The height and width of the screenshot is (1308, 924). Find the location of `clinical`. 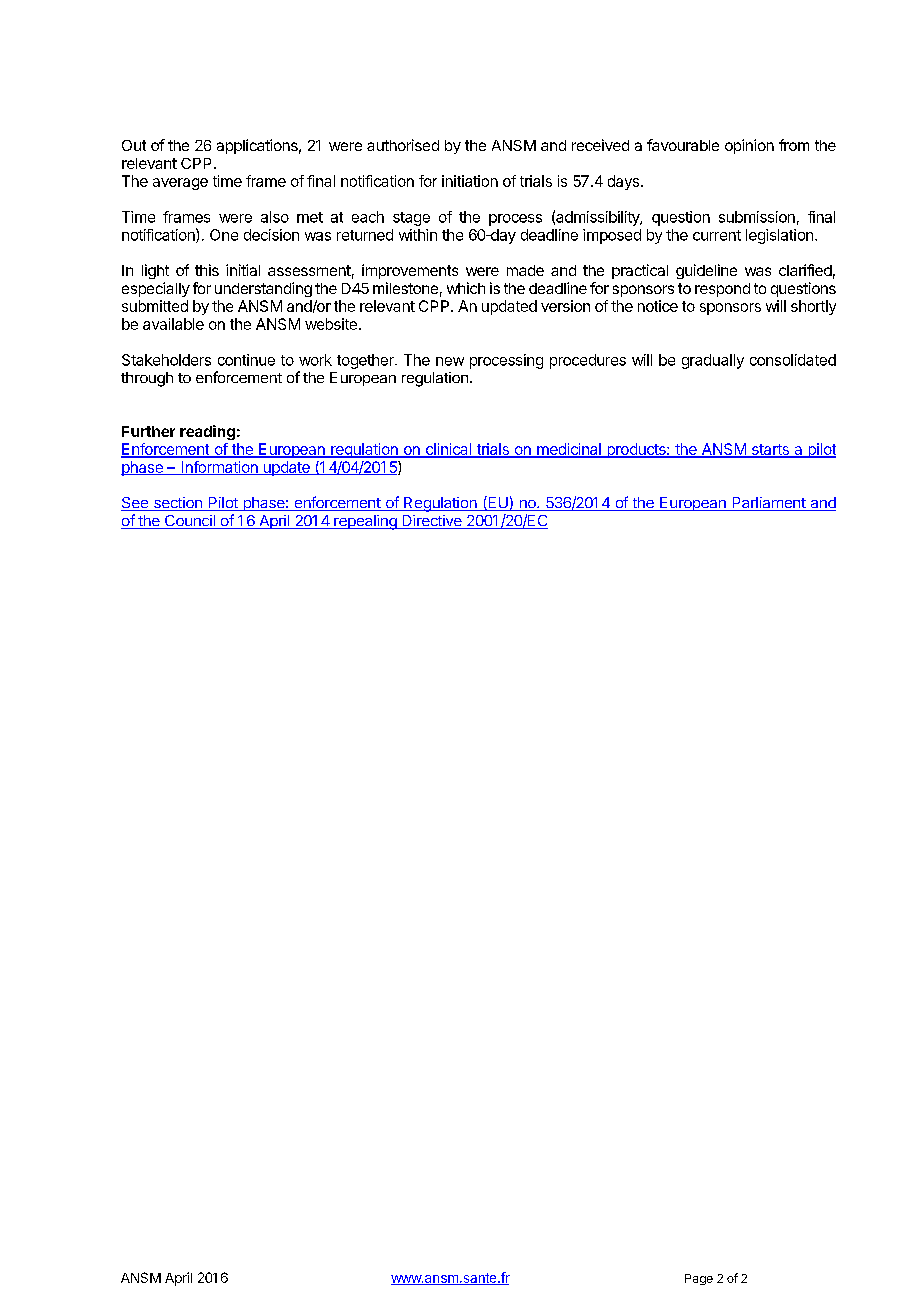

clinical is located at coordinates (448, 450).
